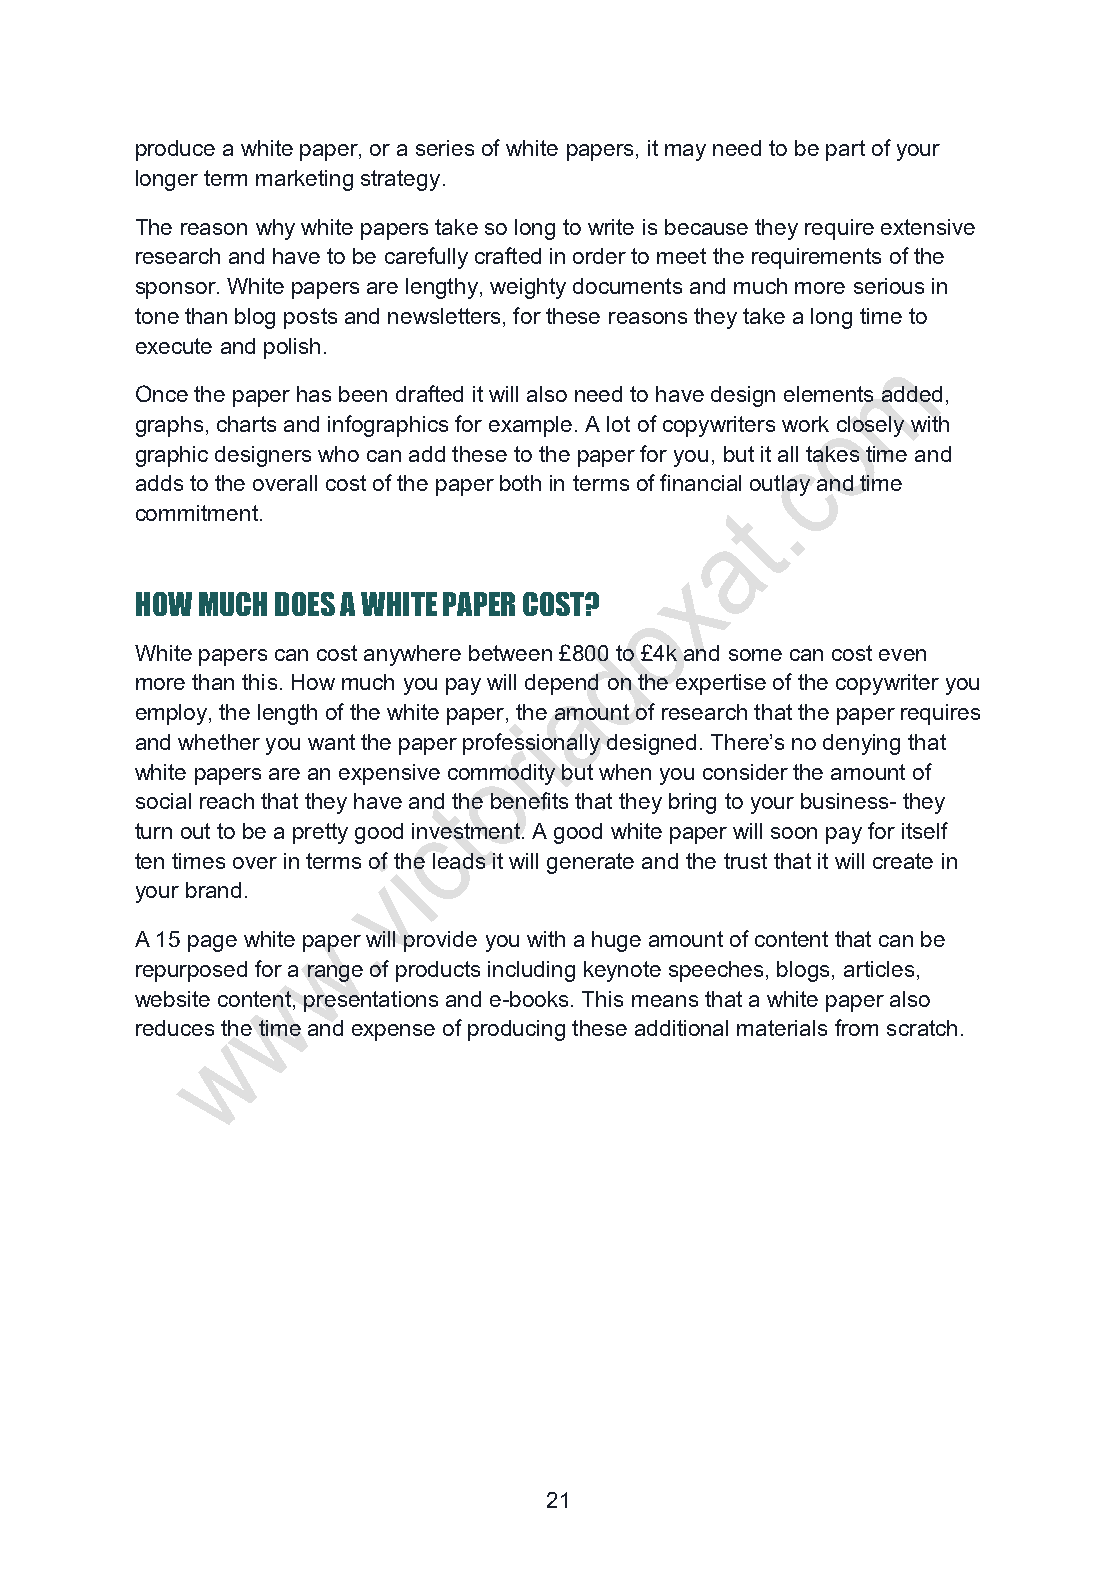 This screenshot has width=1117, height=1579. I want to click on elements, so click(828, 394).
